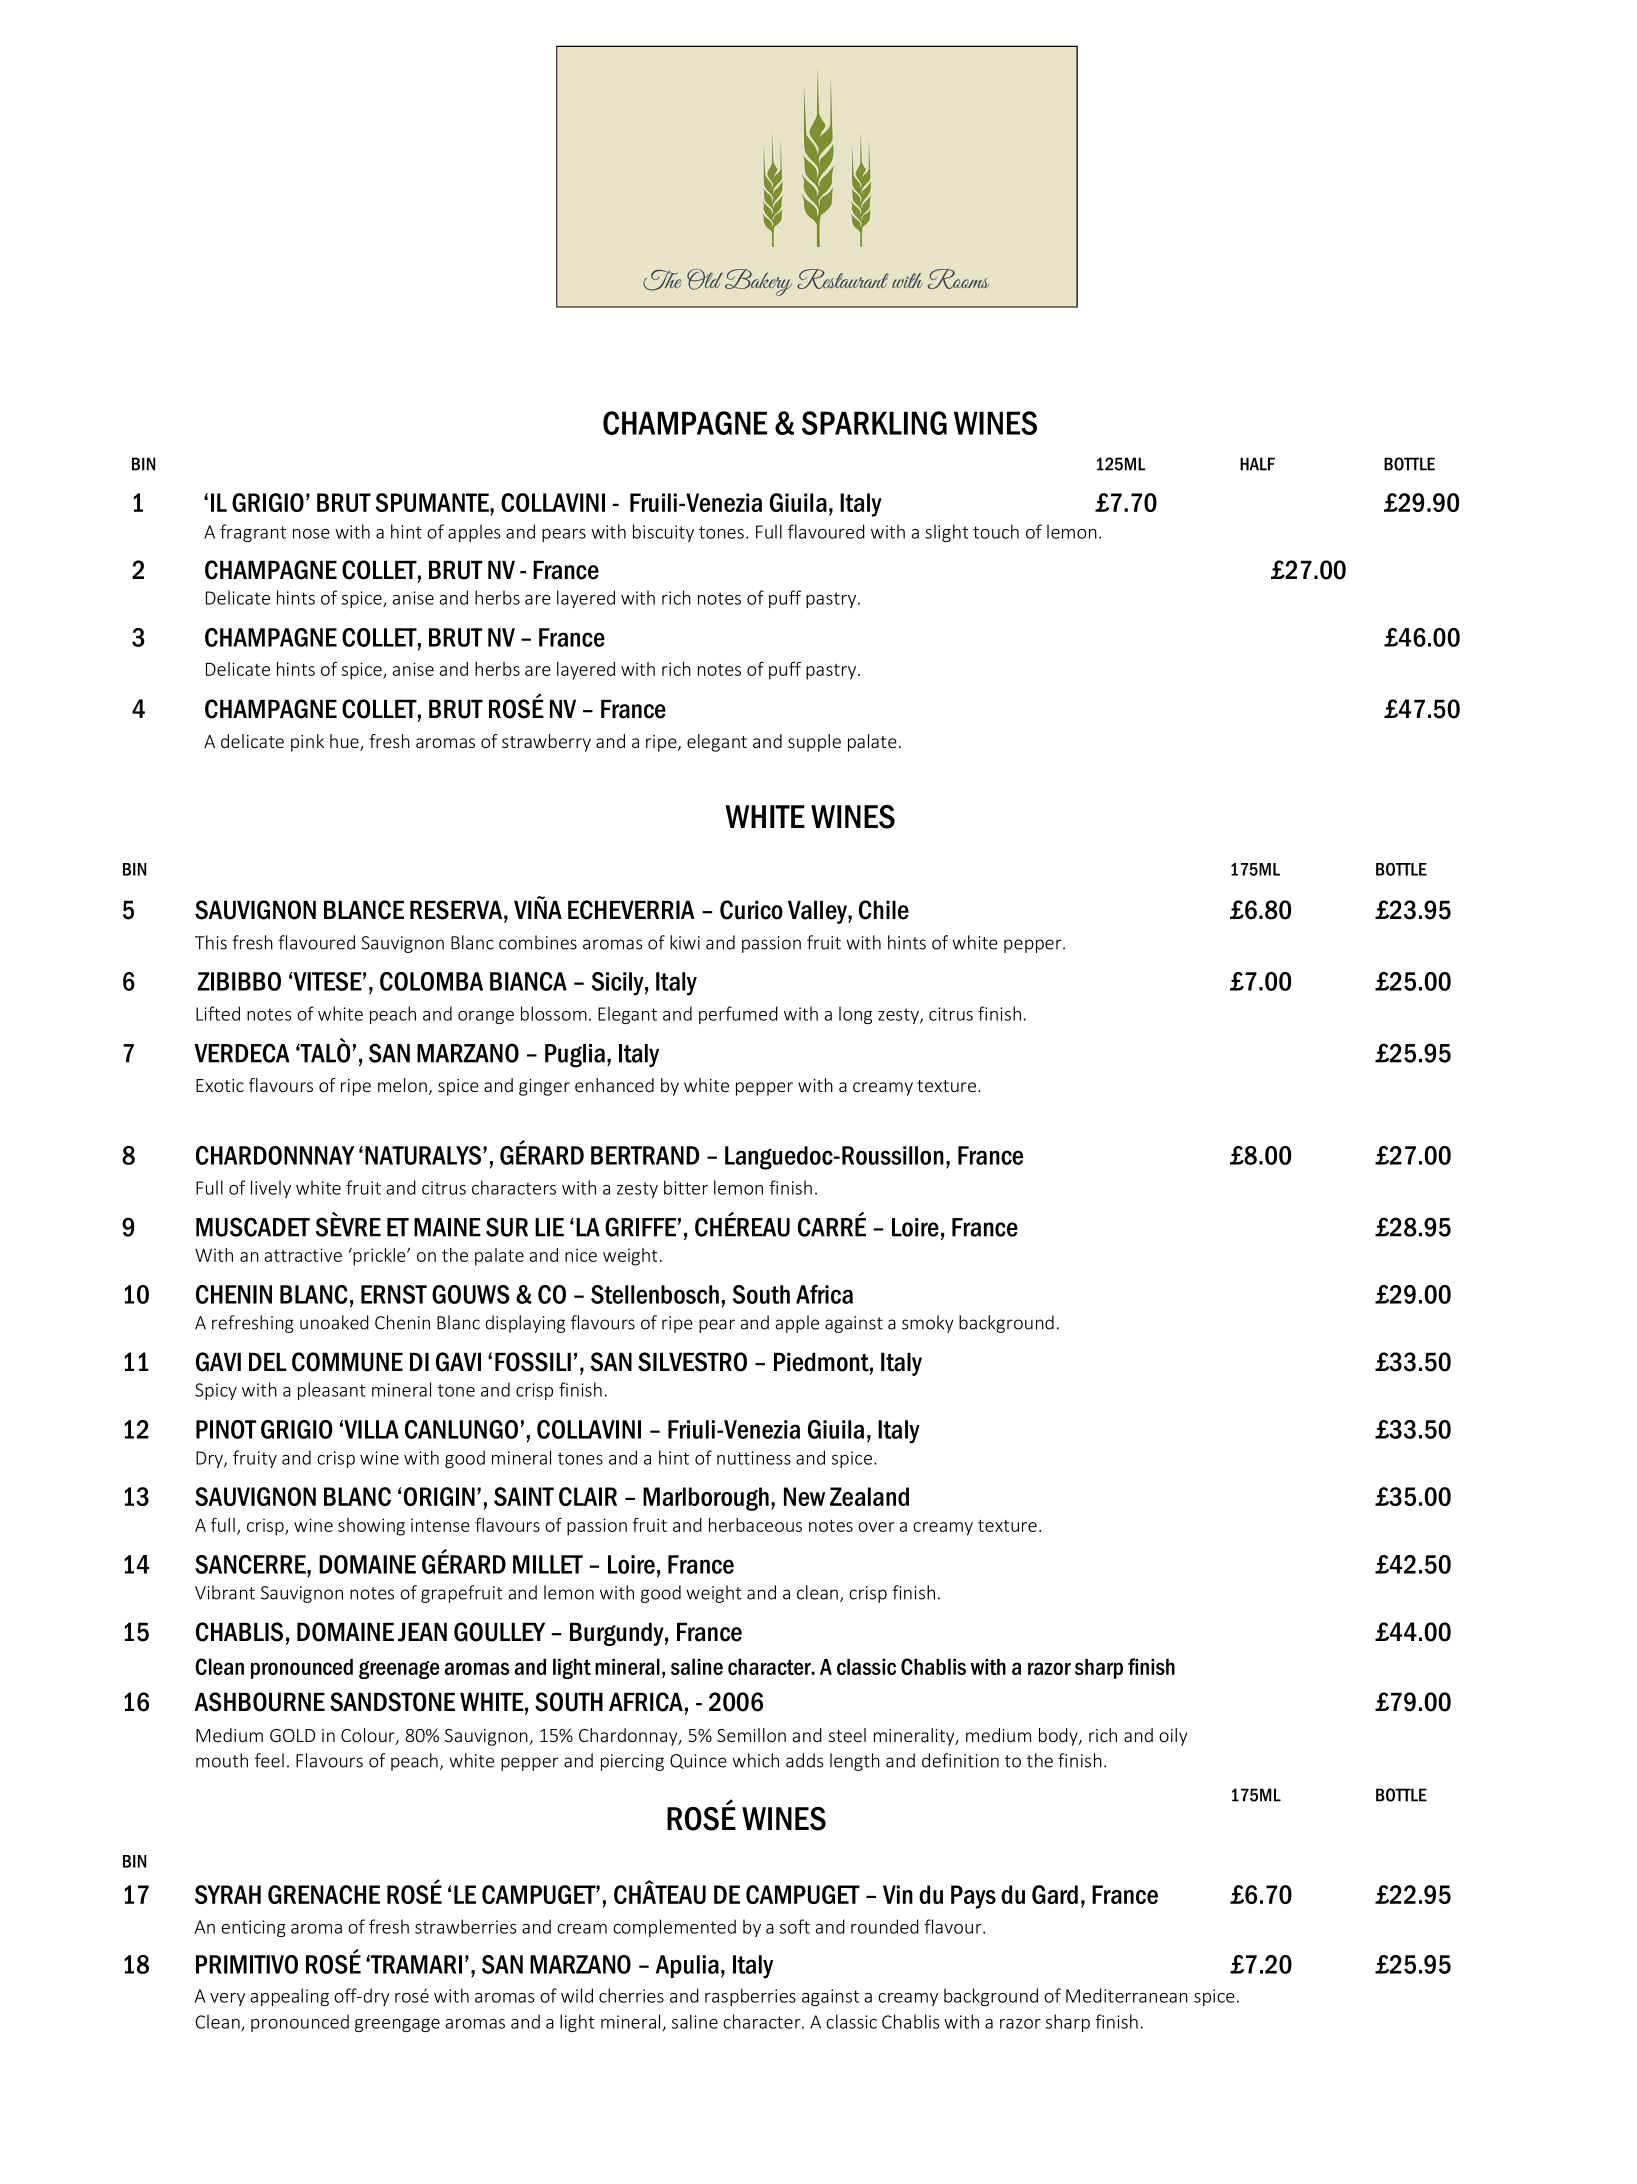 This screenshot has height=2184, width=1637. What do you see at coordinates (1257, 464) in the screenshot?
I see `HALF` at bounding box center [1257, 464].
